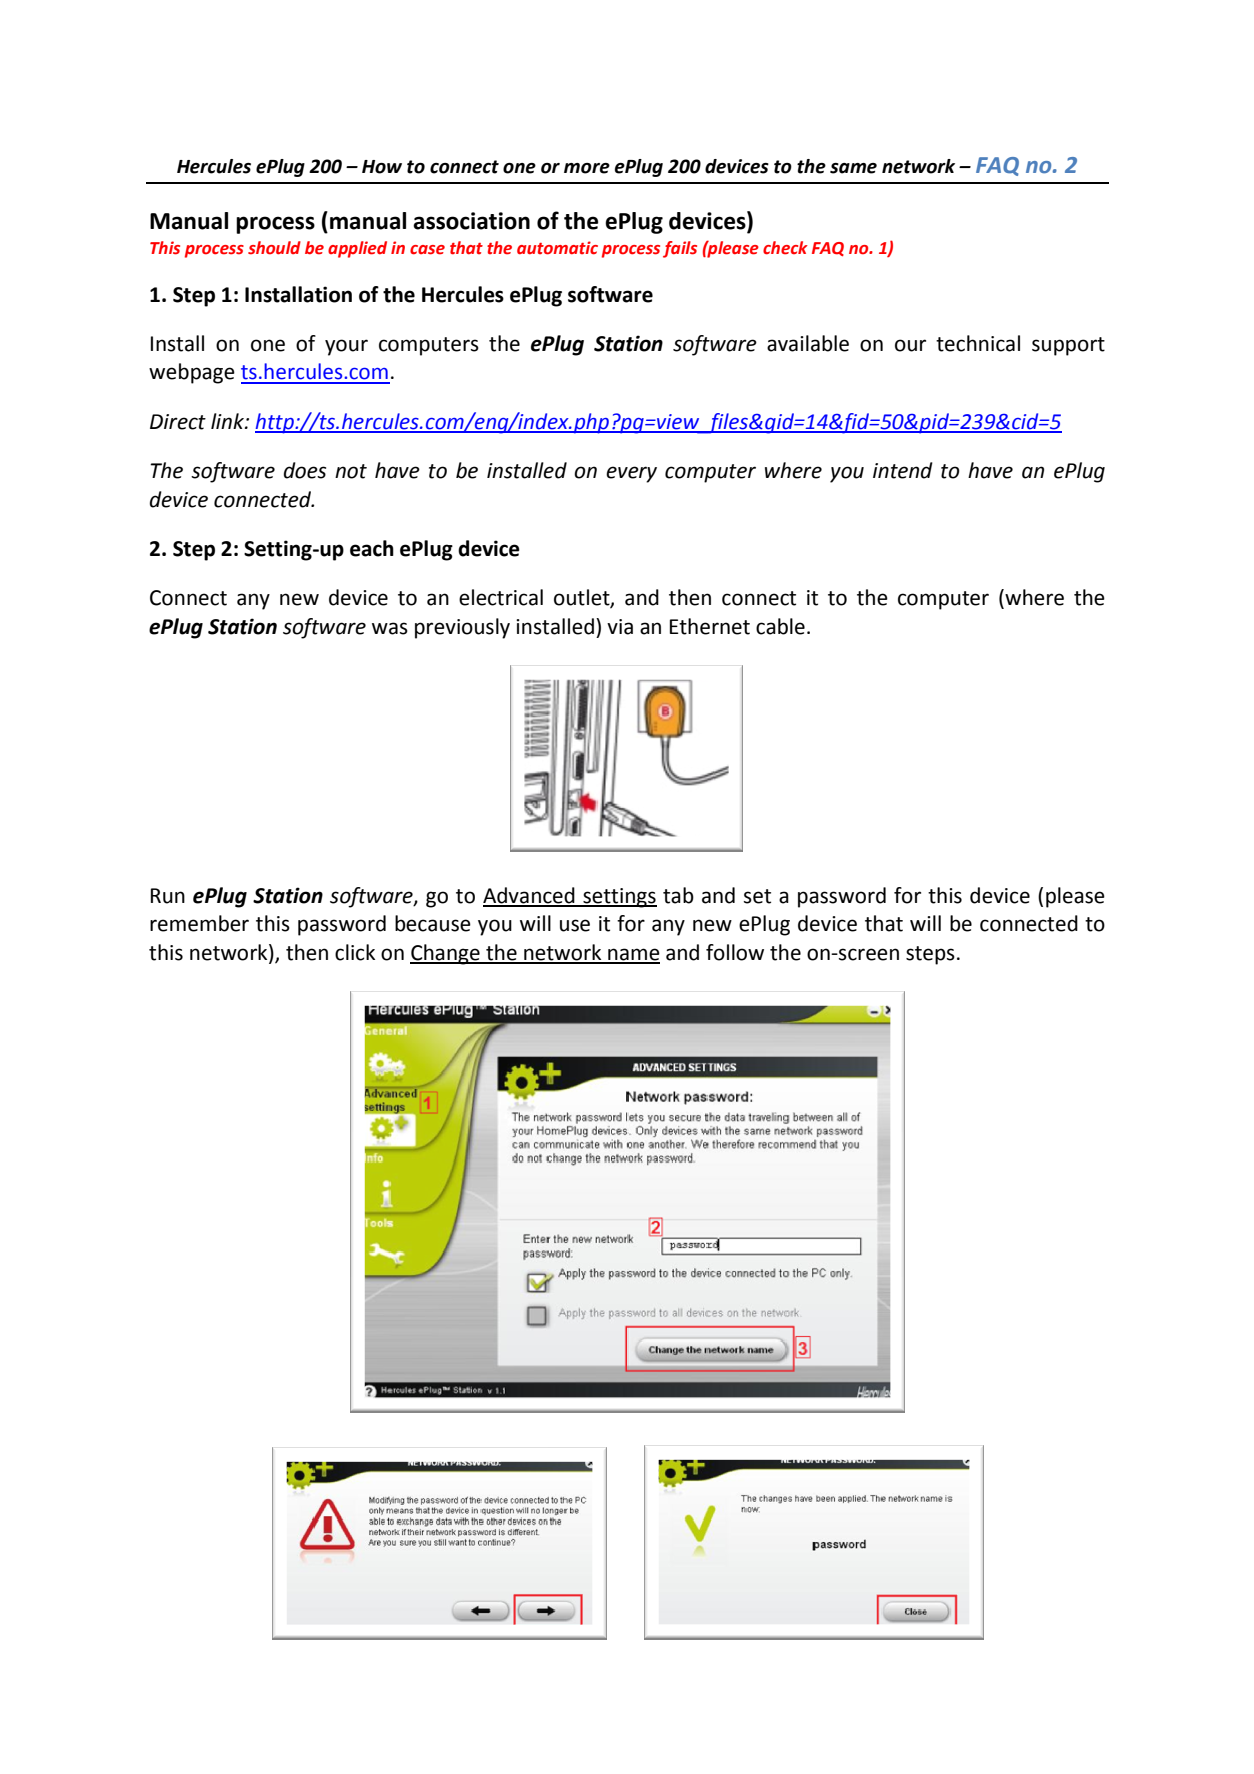 The width and height of the image is (1254, 1774). I want to click on Ethernet, so click(710, 626).
